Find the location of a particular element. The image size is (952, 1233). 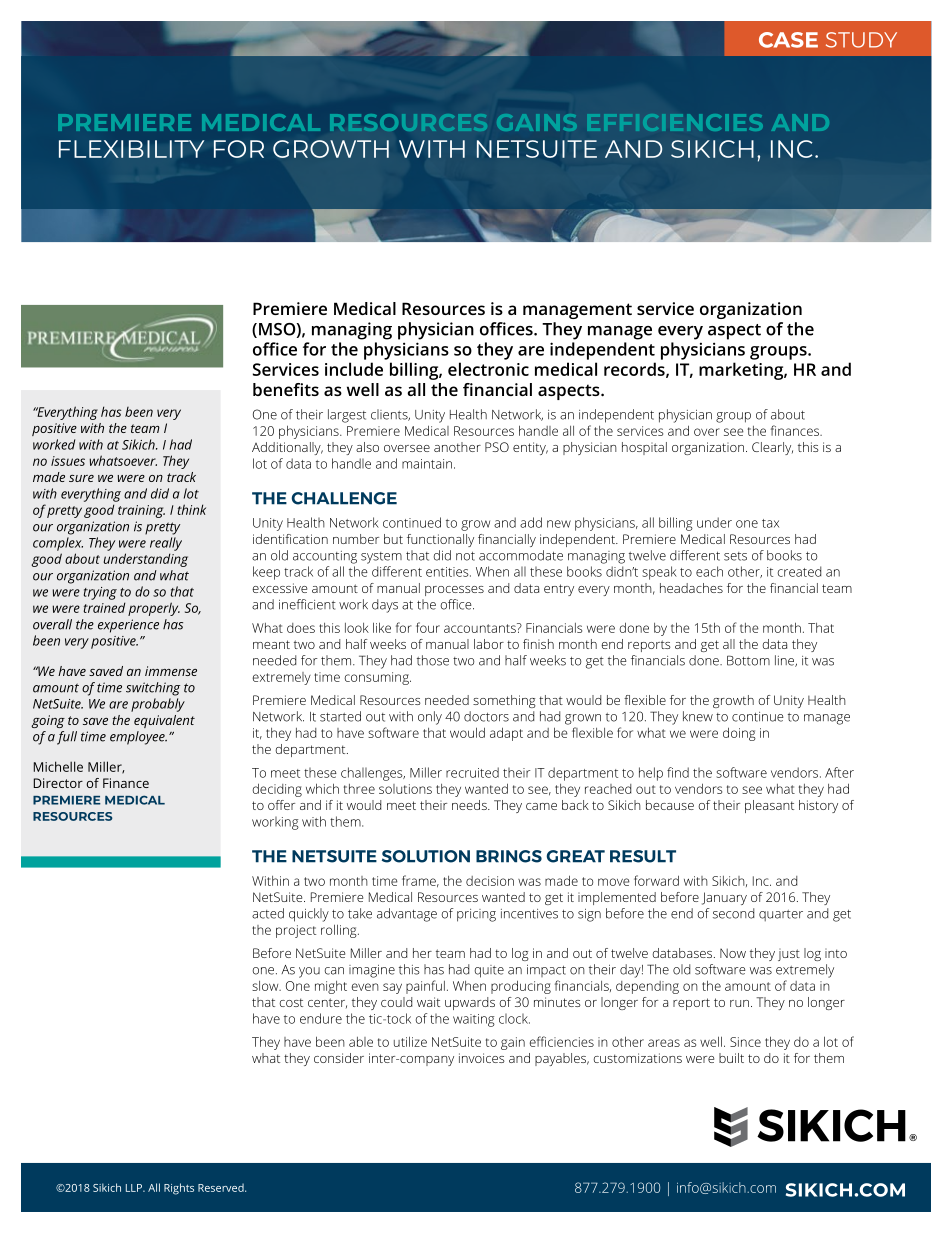

STUDY is located at coordinates (861, 40).
